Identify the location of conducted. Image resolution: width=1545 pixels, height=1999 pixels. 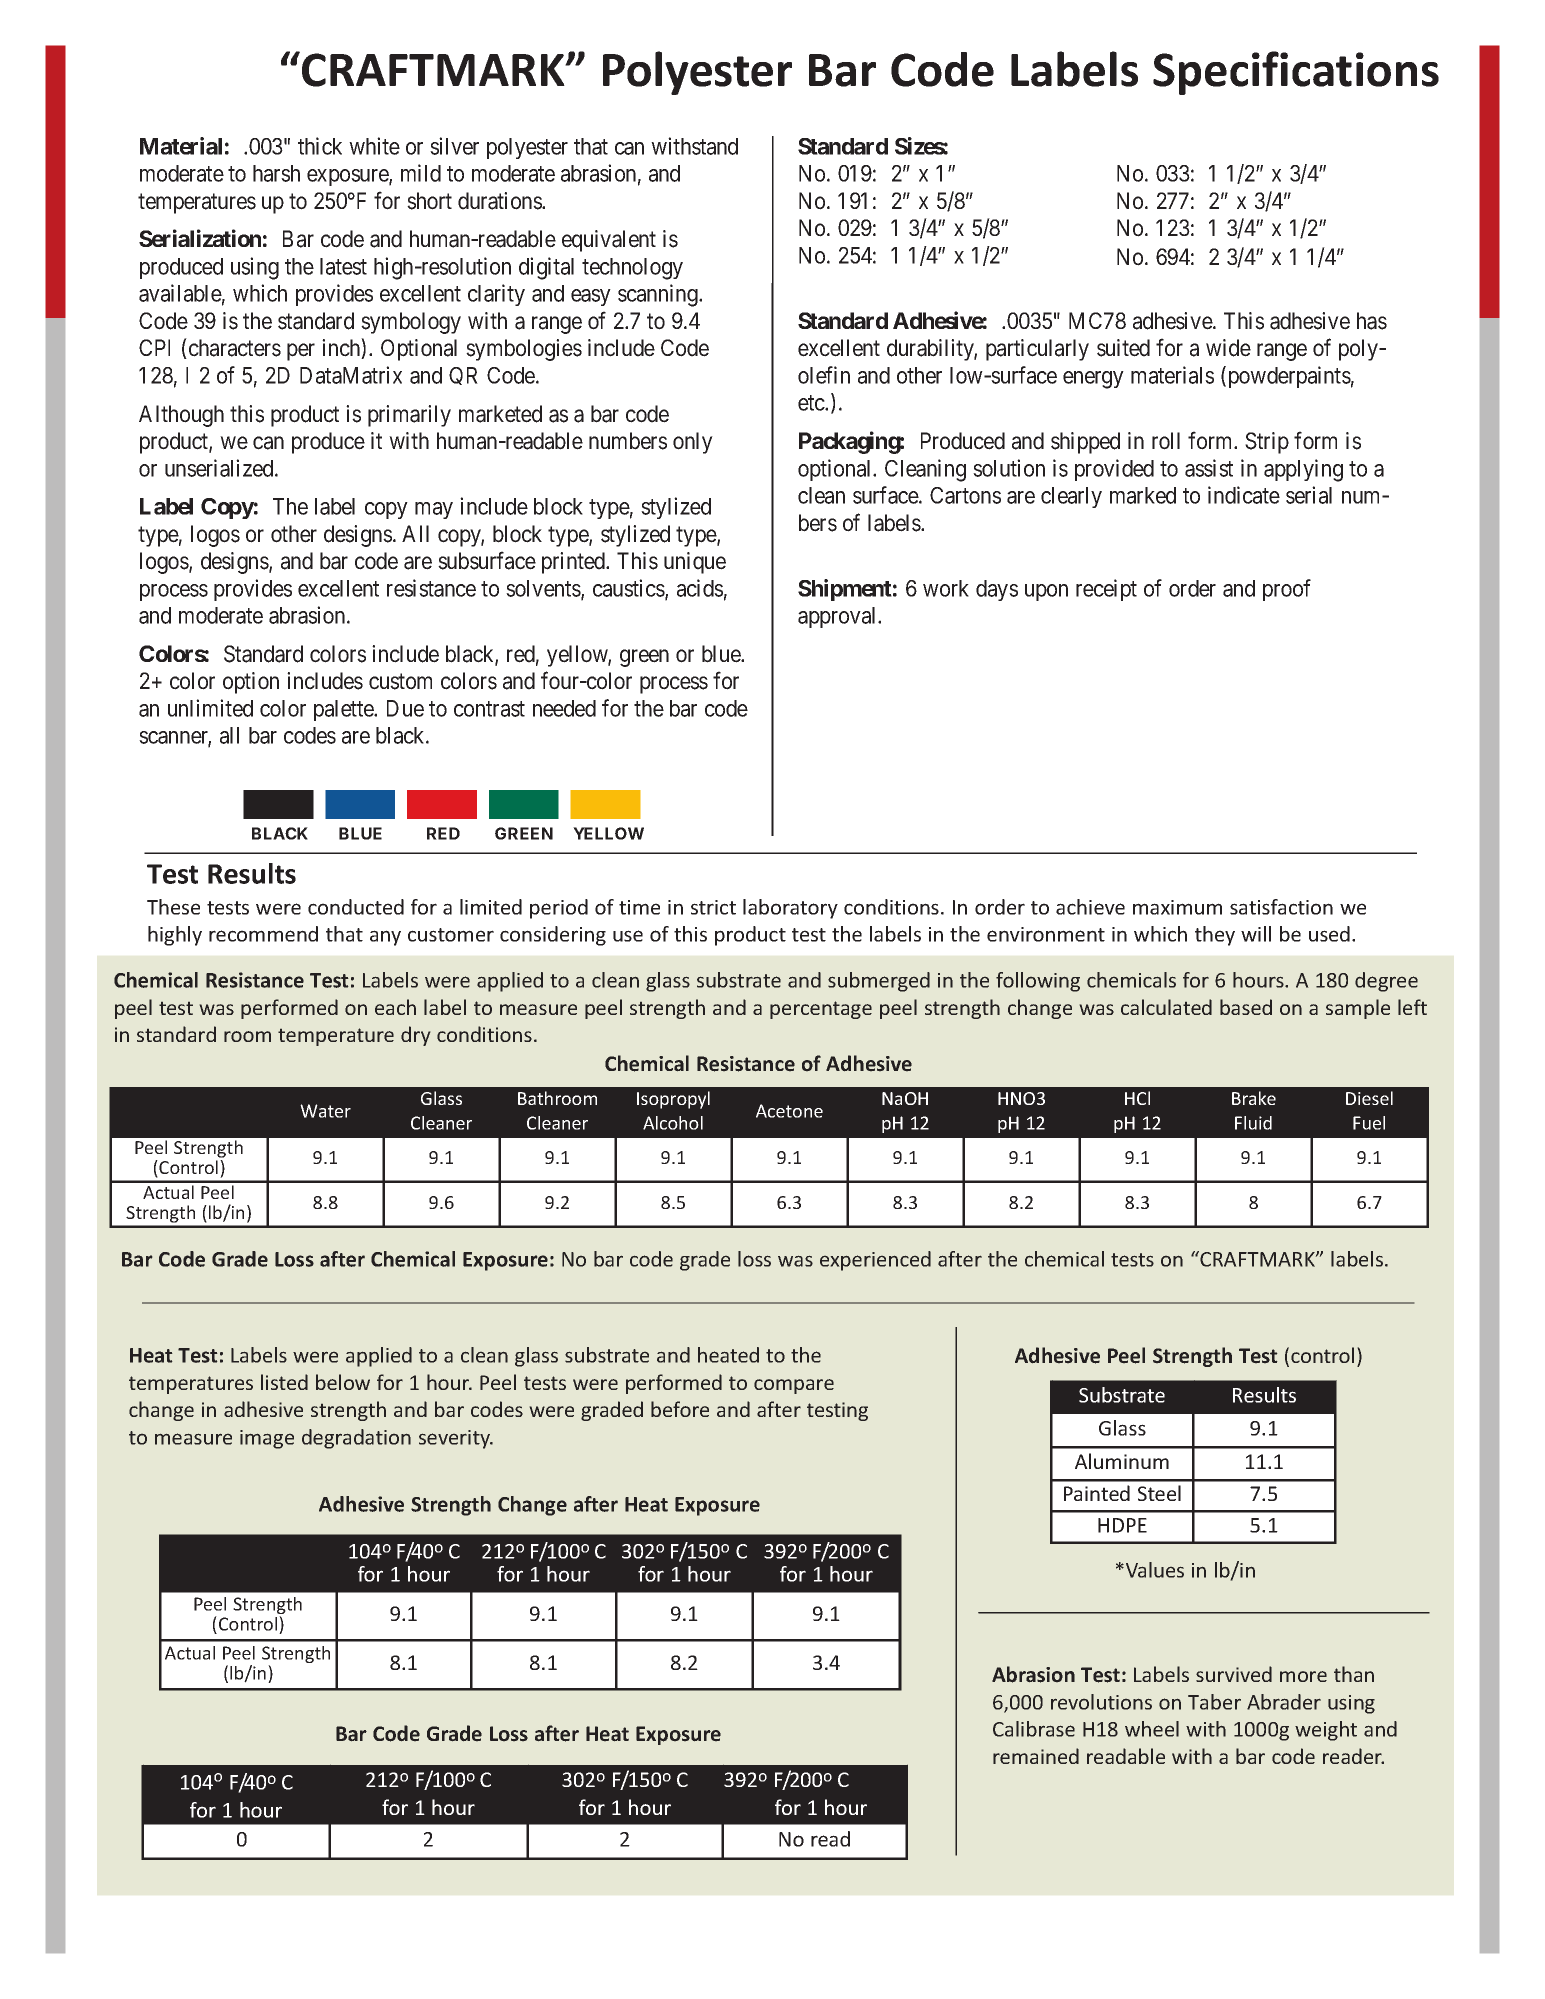
(356, 907).
